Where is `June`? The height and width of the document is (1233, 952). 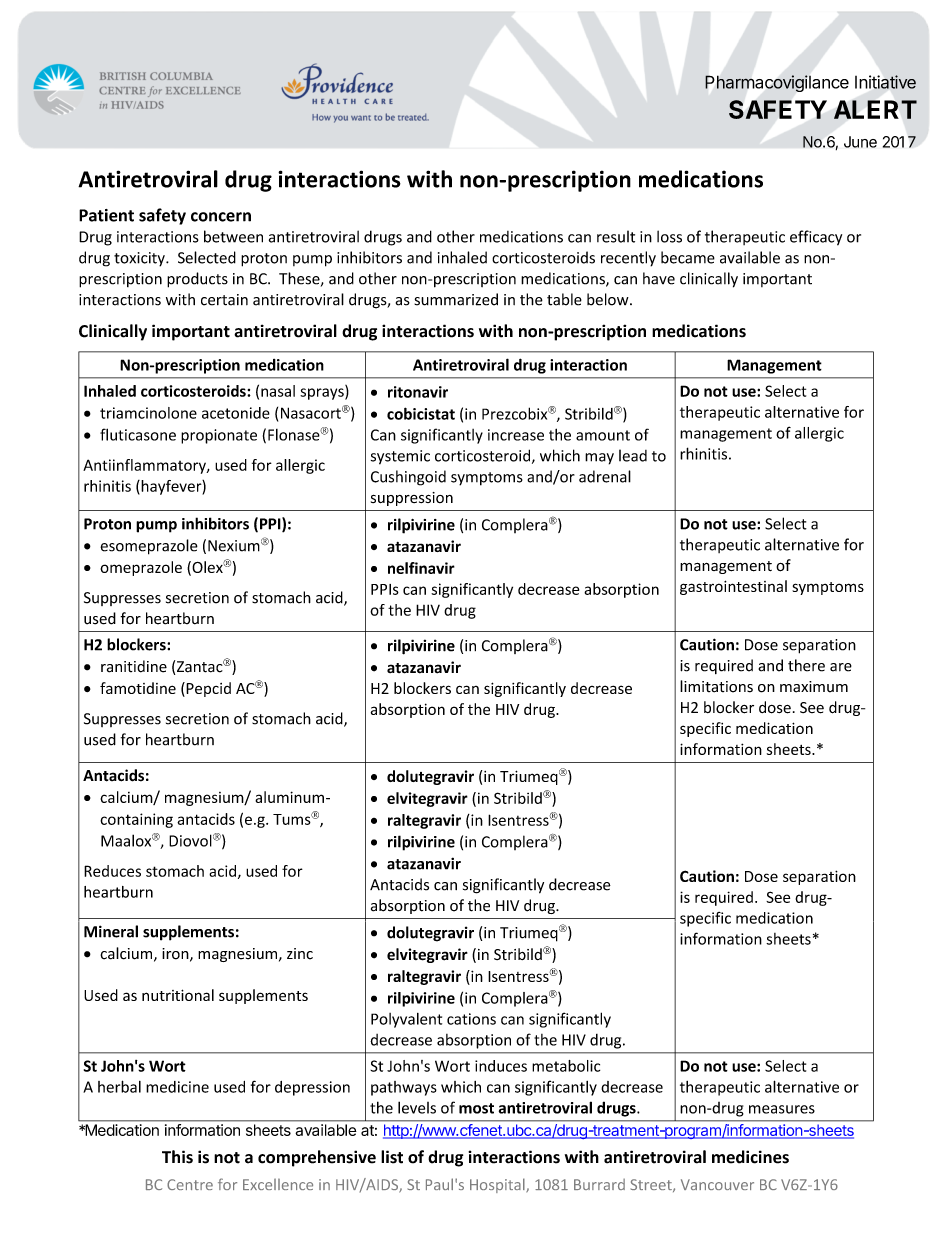
June is located at coordinates (860, 142).
